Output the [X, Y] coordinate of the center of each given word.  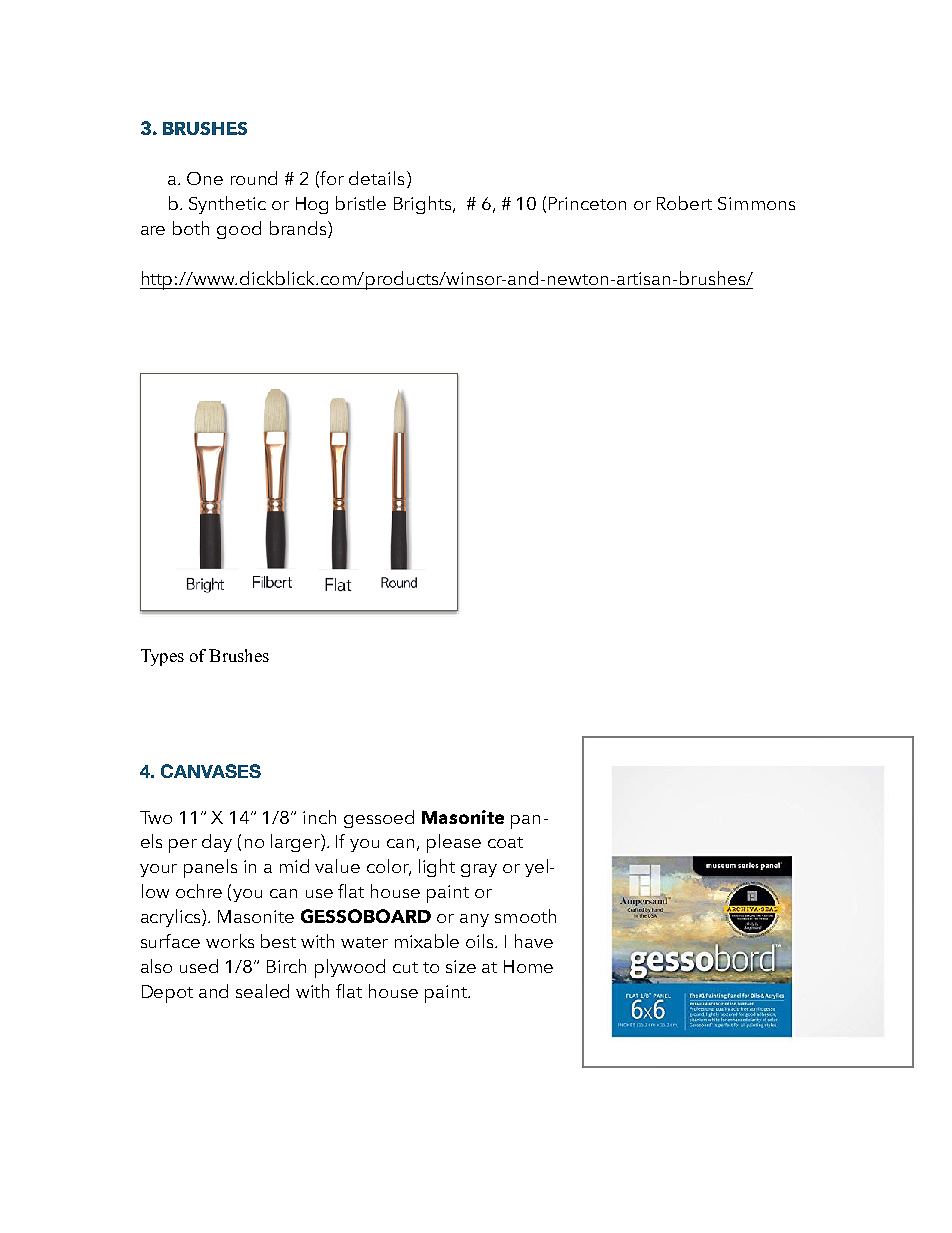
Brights [424, 205]
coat [505, 842]
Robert [684, 203]
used [199, 966]
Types [162, 657]
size [461, 966]
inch [319, 817]
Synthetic [227, 205]
